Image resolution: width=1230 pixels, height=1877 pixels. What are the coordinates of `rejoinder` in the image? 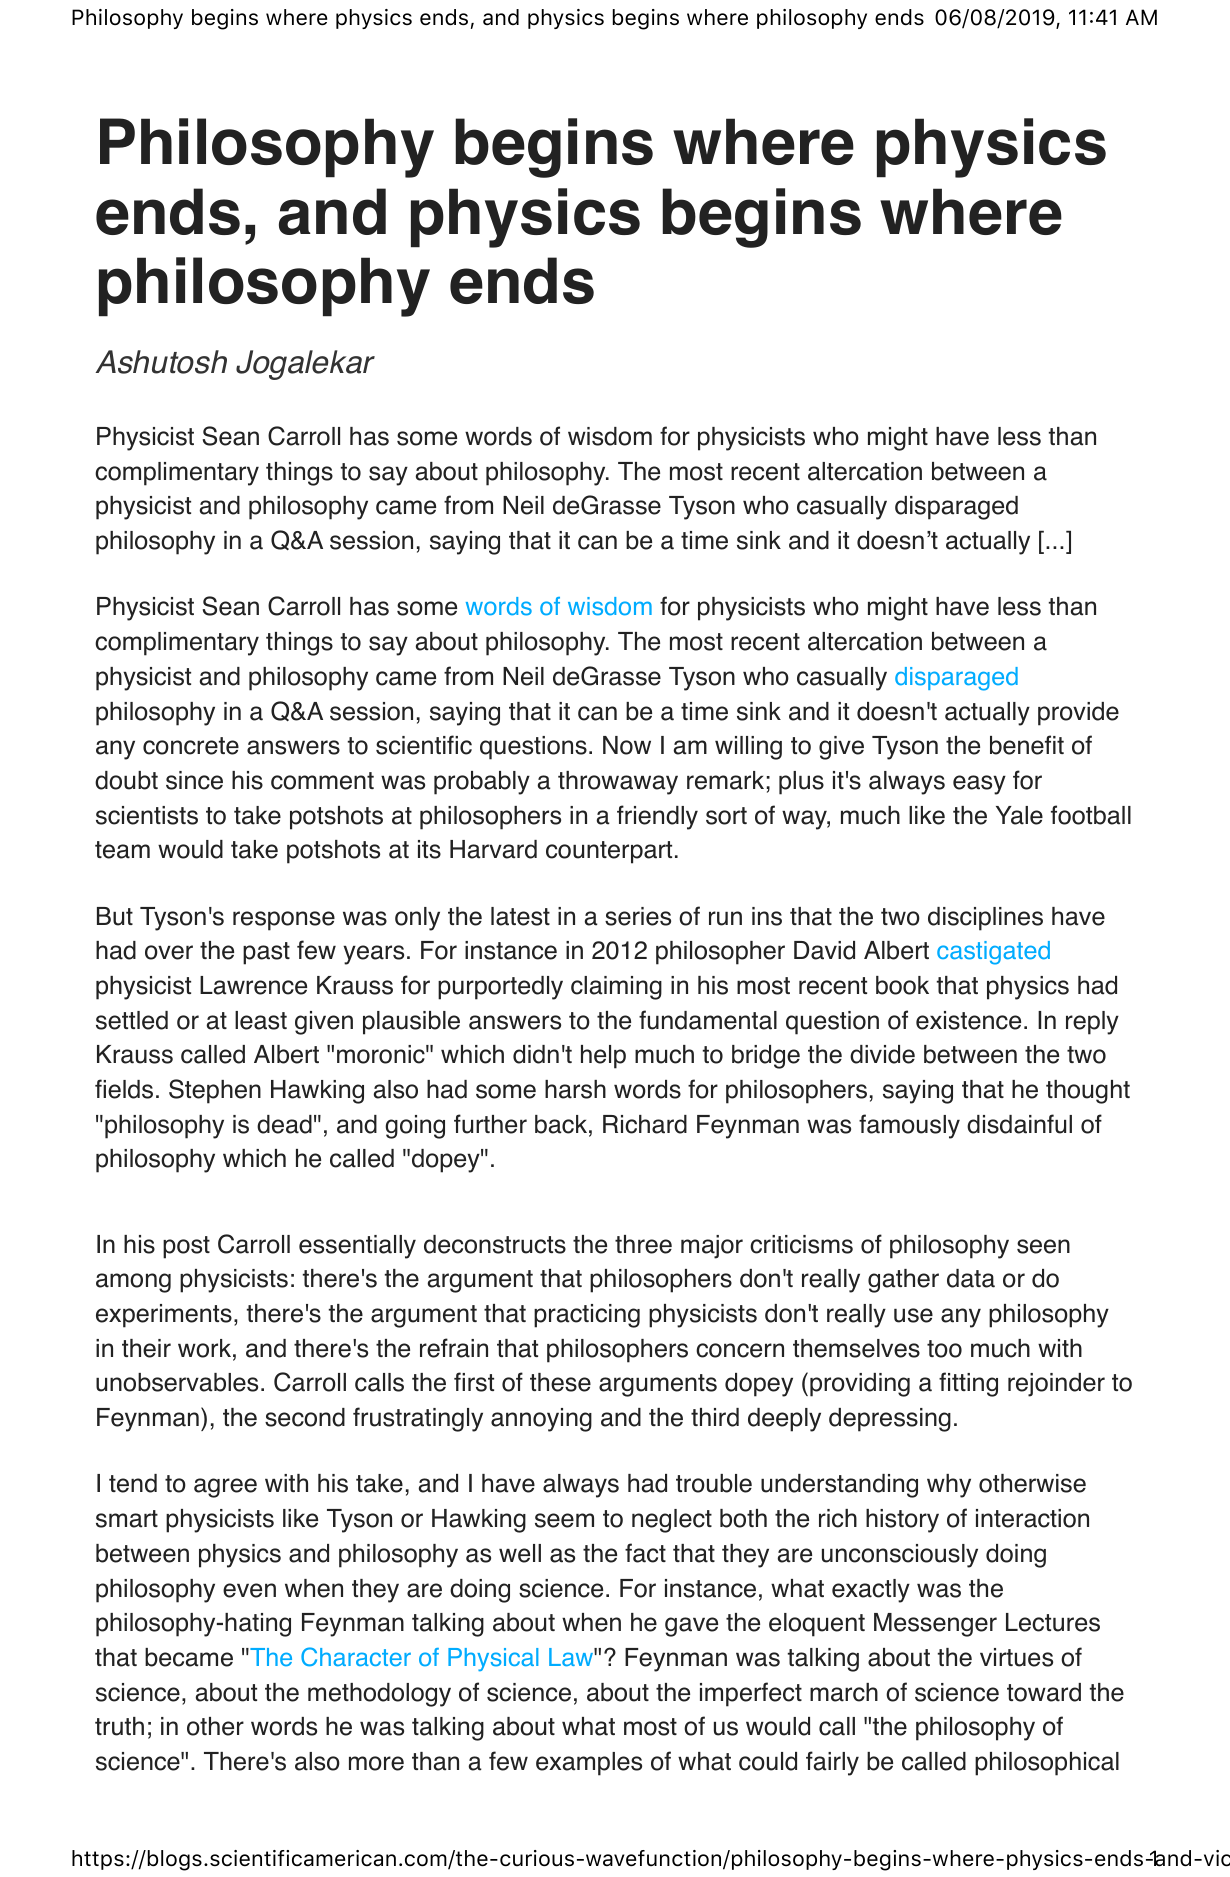 It's located at (1056, 1385).
